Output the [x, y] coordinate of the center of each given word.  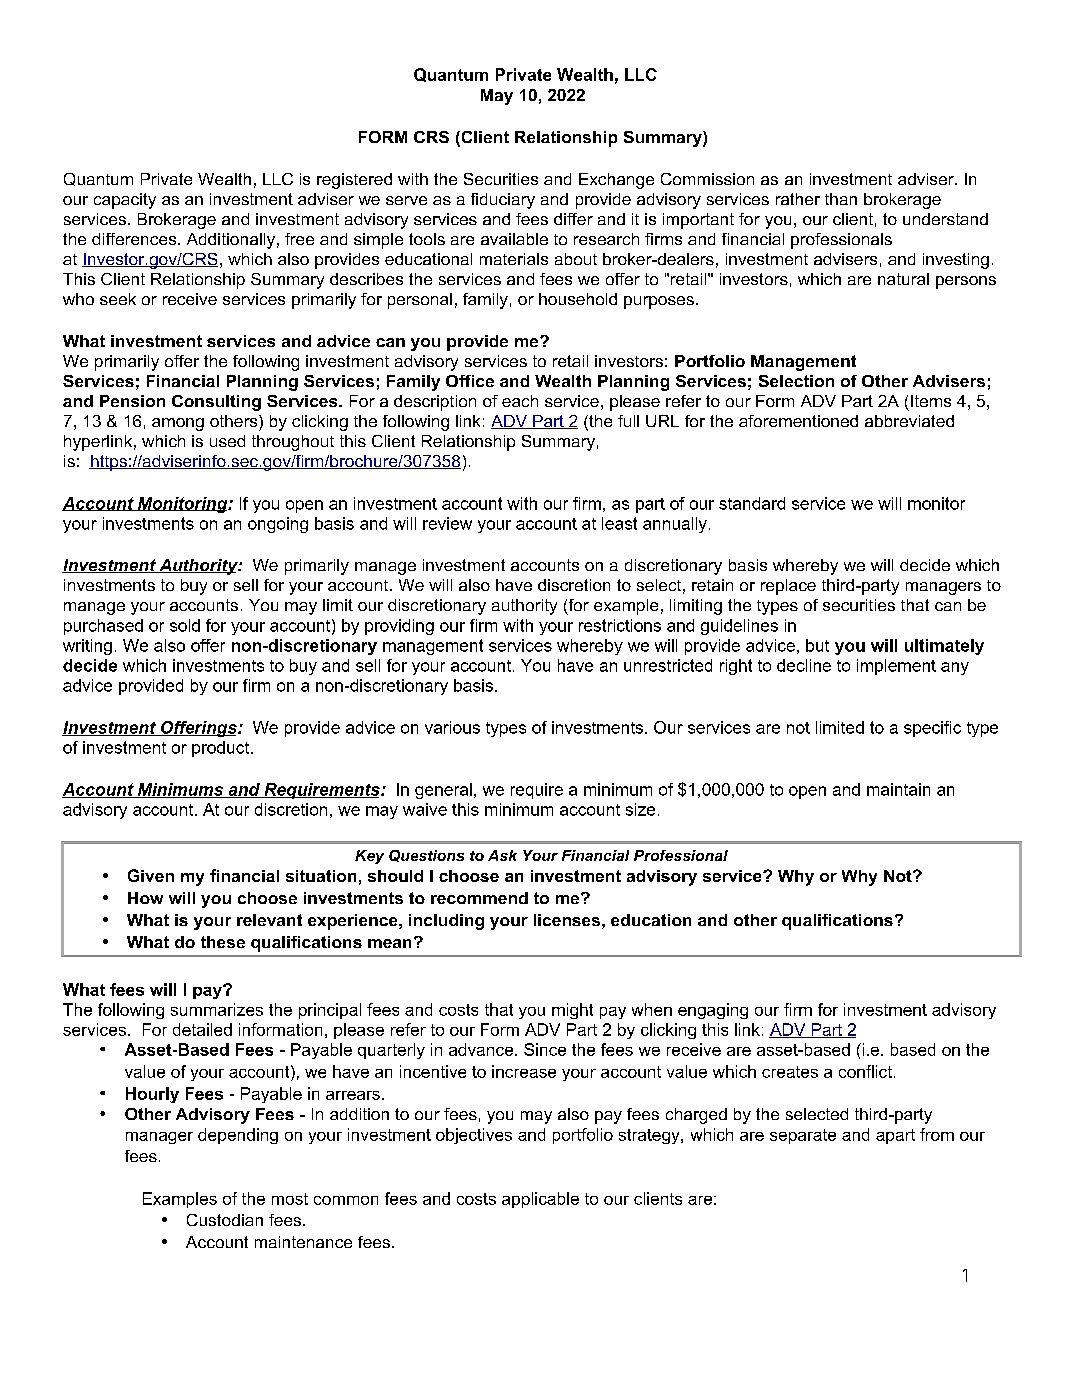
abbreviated [909, 421]
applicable [540, 1200]
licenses [567, 920]
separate [803, 1136]
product [222, 749]
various [452, 727]
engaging [713, 1011]
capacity [125, 201]
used [227, 441]
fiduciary [503, 201]
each [520, 401]
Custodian [225, 1220]
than [841, 199]
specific [932, 729]
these [223, 942]
